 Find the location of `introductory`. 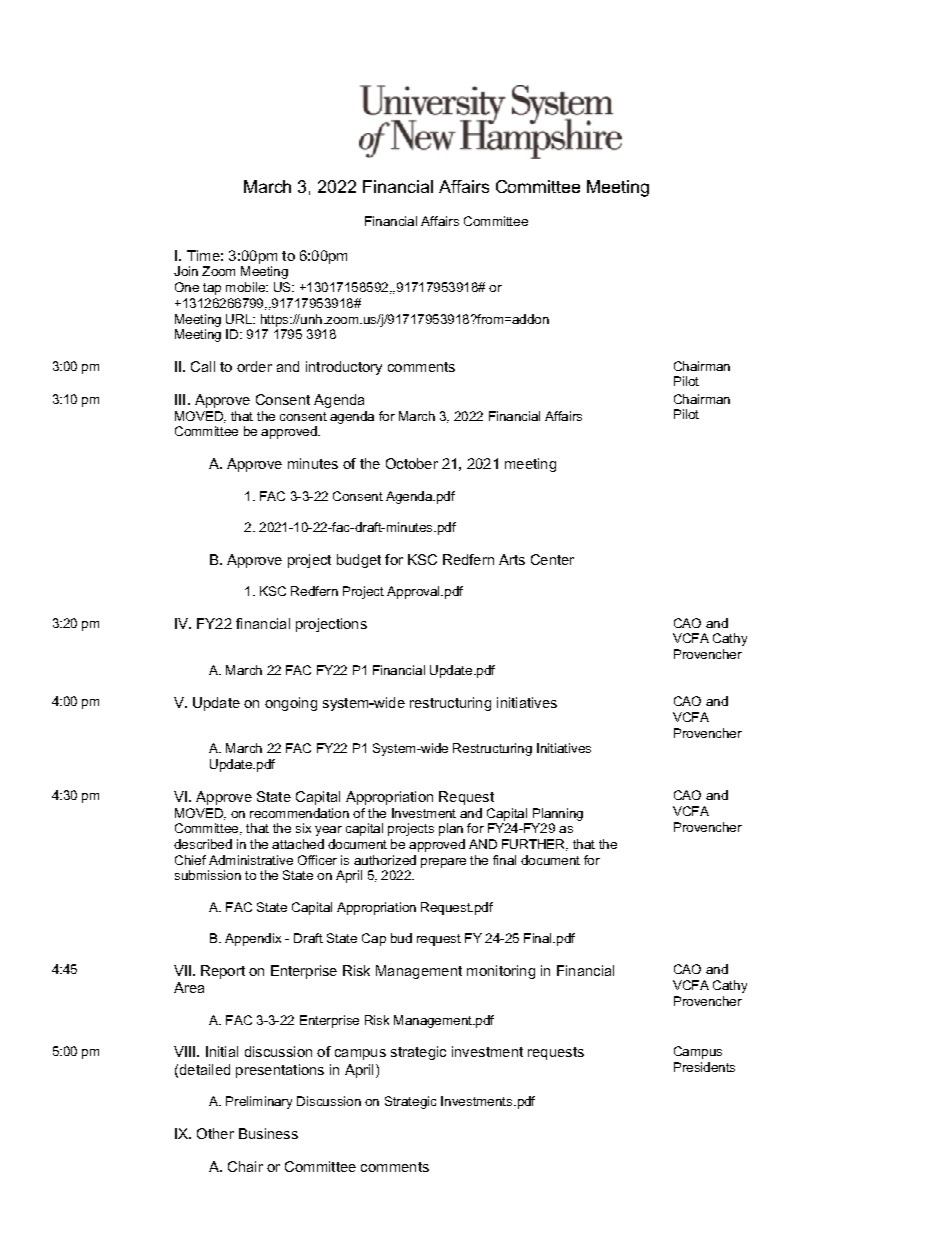

introductory is located at coordinates (344, 368).
